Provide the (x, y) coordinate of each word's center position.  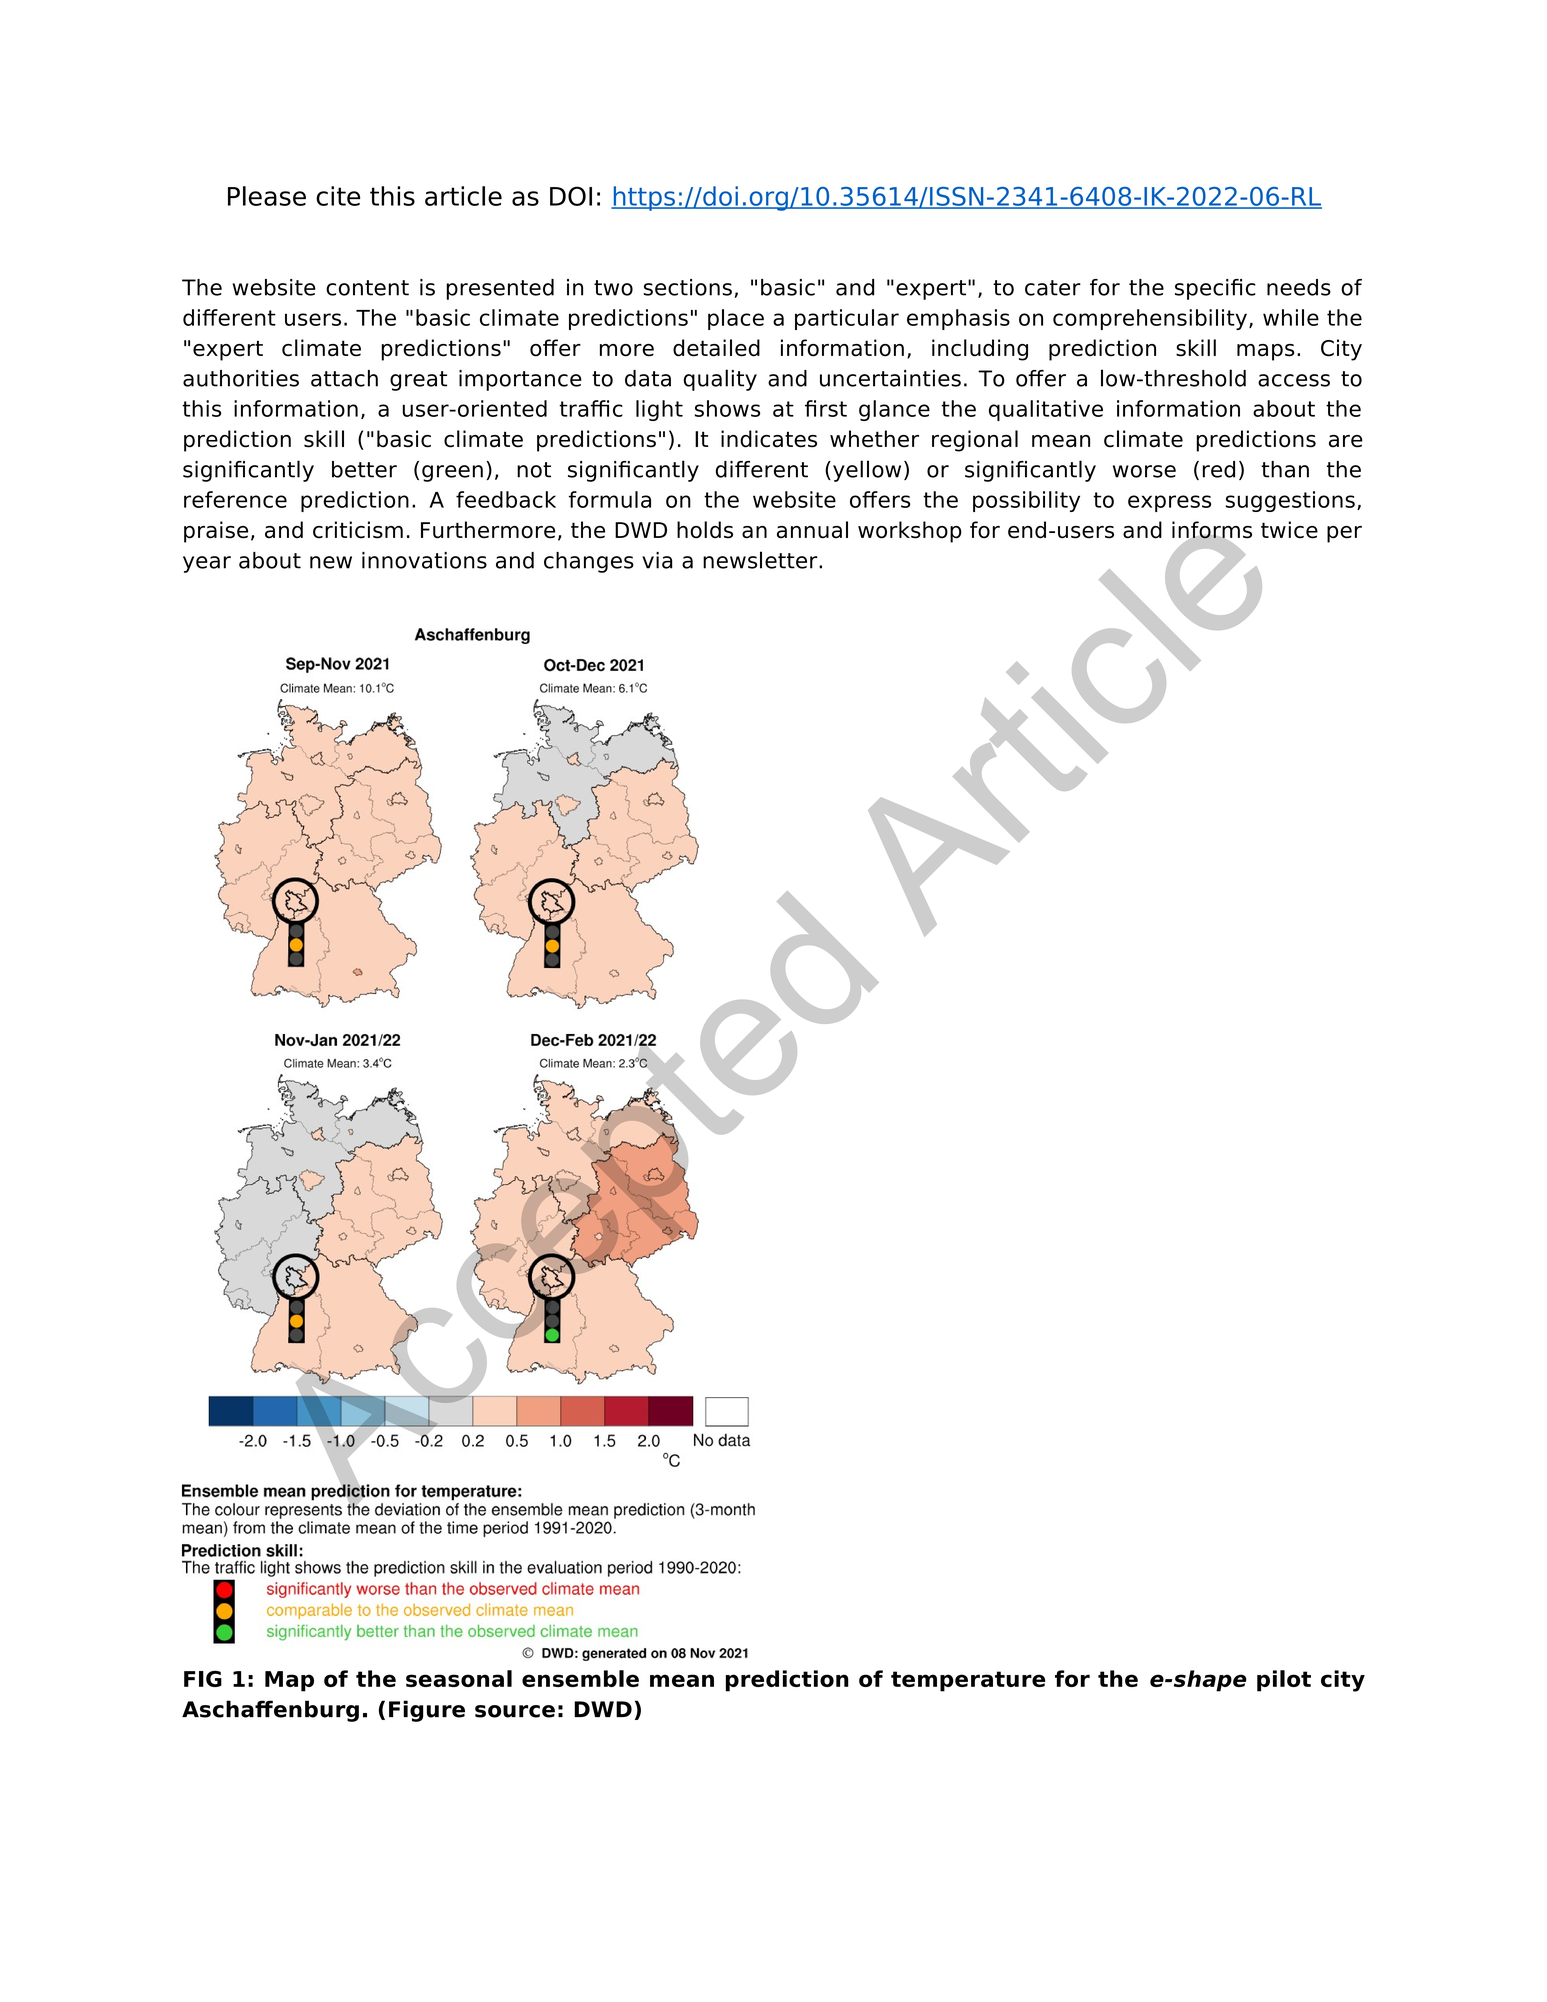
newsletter (761, 560)
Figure (427, 1711)
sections (688, 287)
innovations (424, 560)
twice (1289, 530)
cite (338, 196)
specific (1215, 289)
